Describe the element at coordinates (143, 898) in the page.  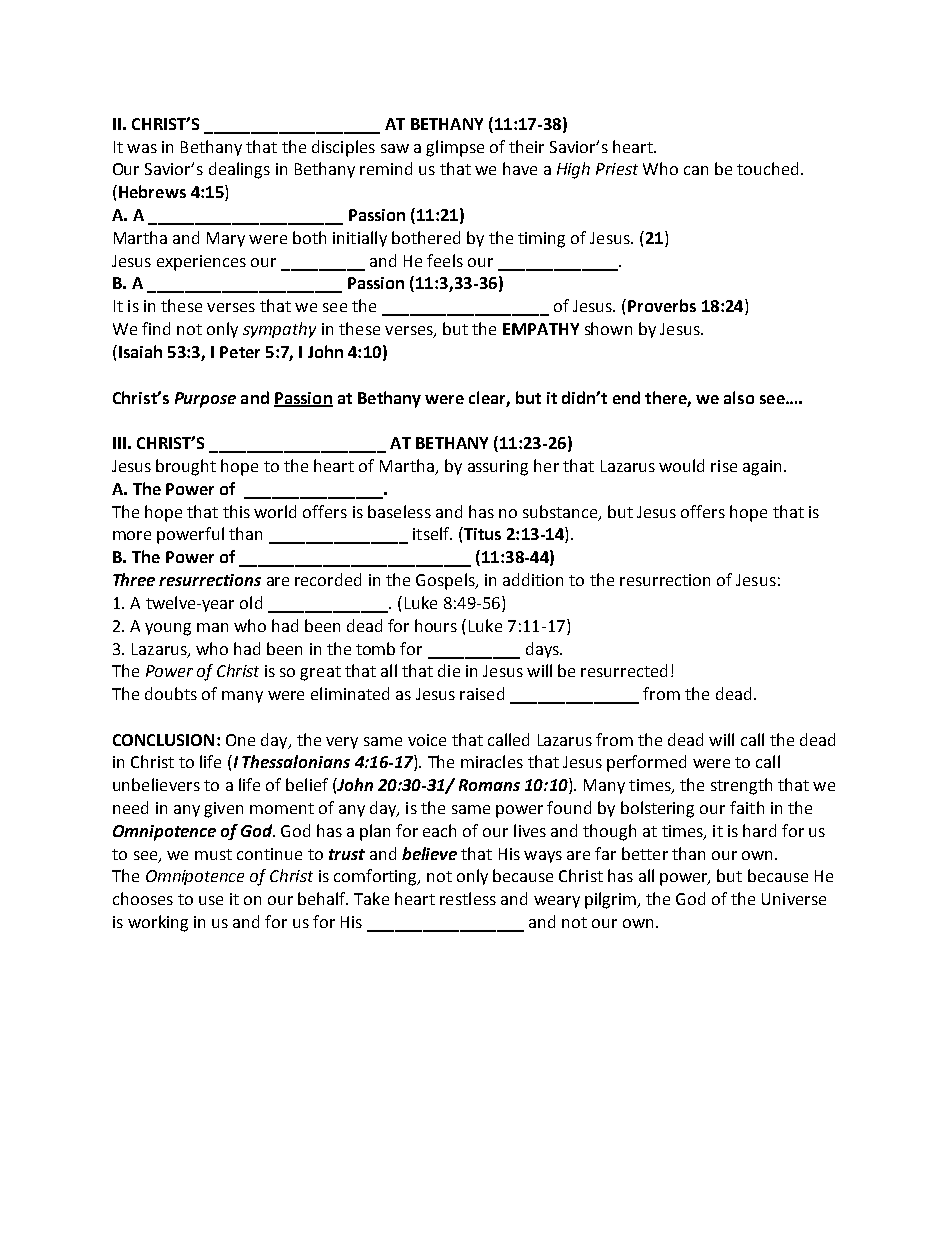
I see `chooses` at that location.
